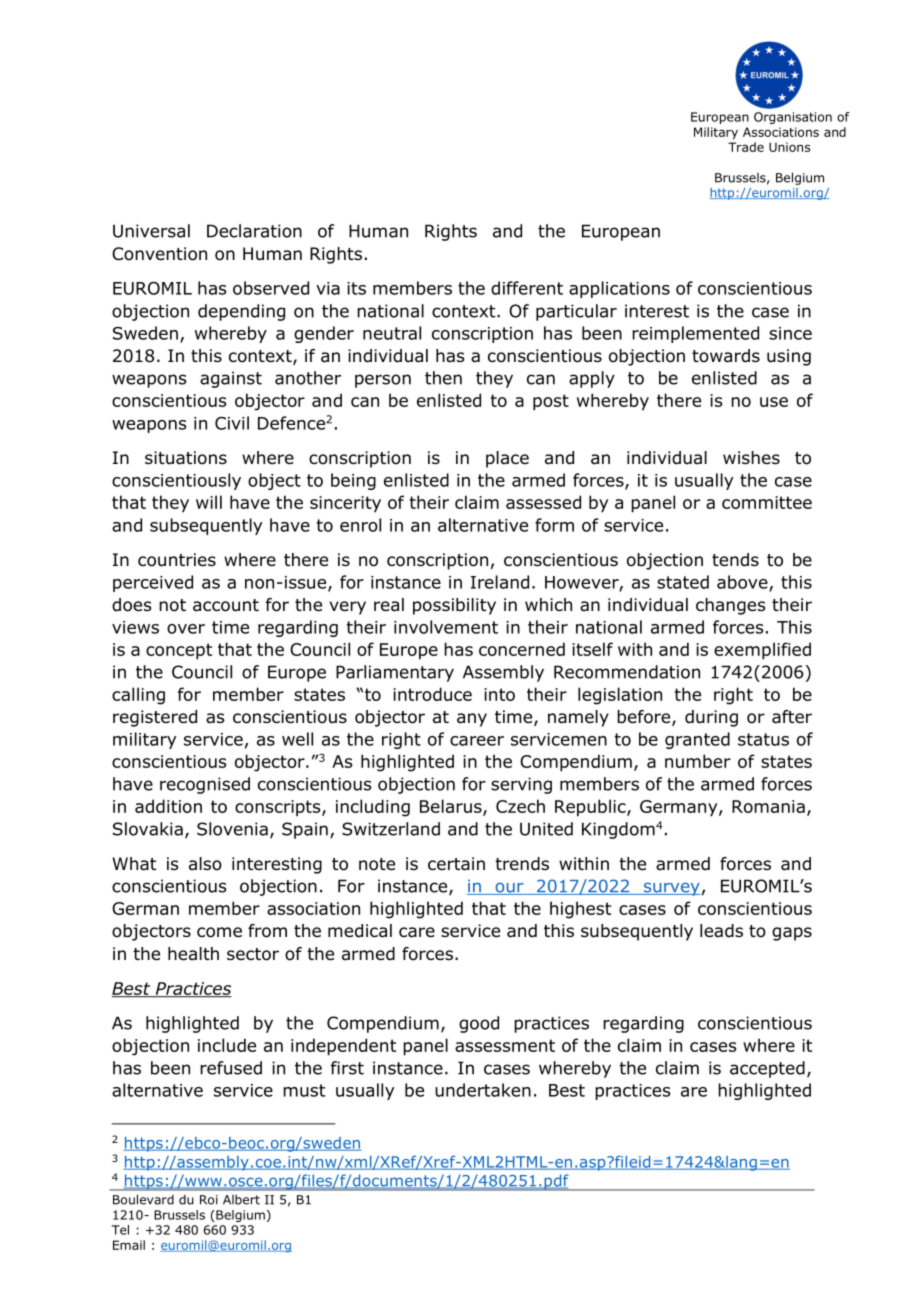 The height and width of the screenshot is (1308, 924). Describe the element at coordinates (151, 231) in the screenshot. I see `Universal` at that location.
